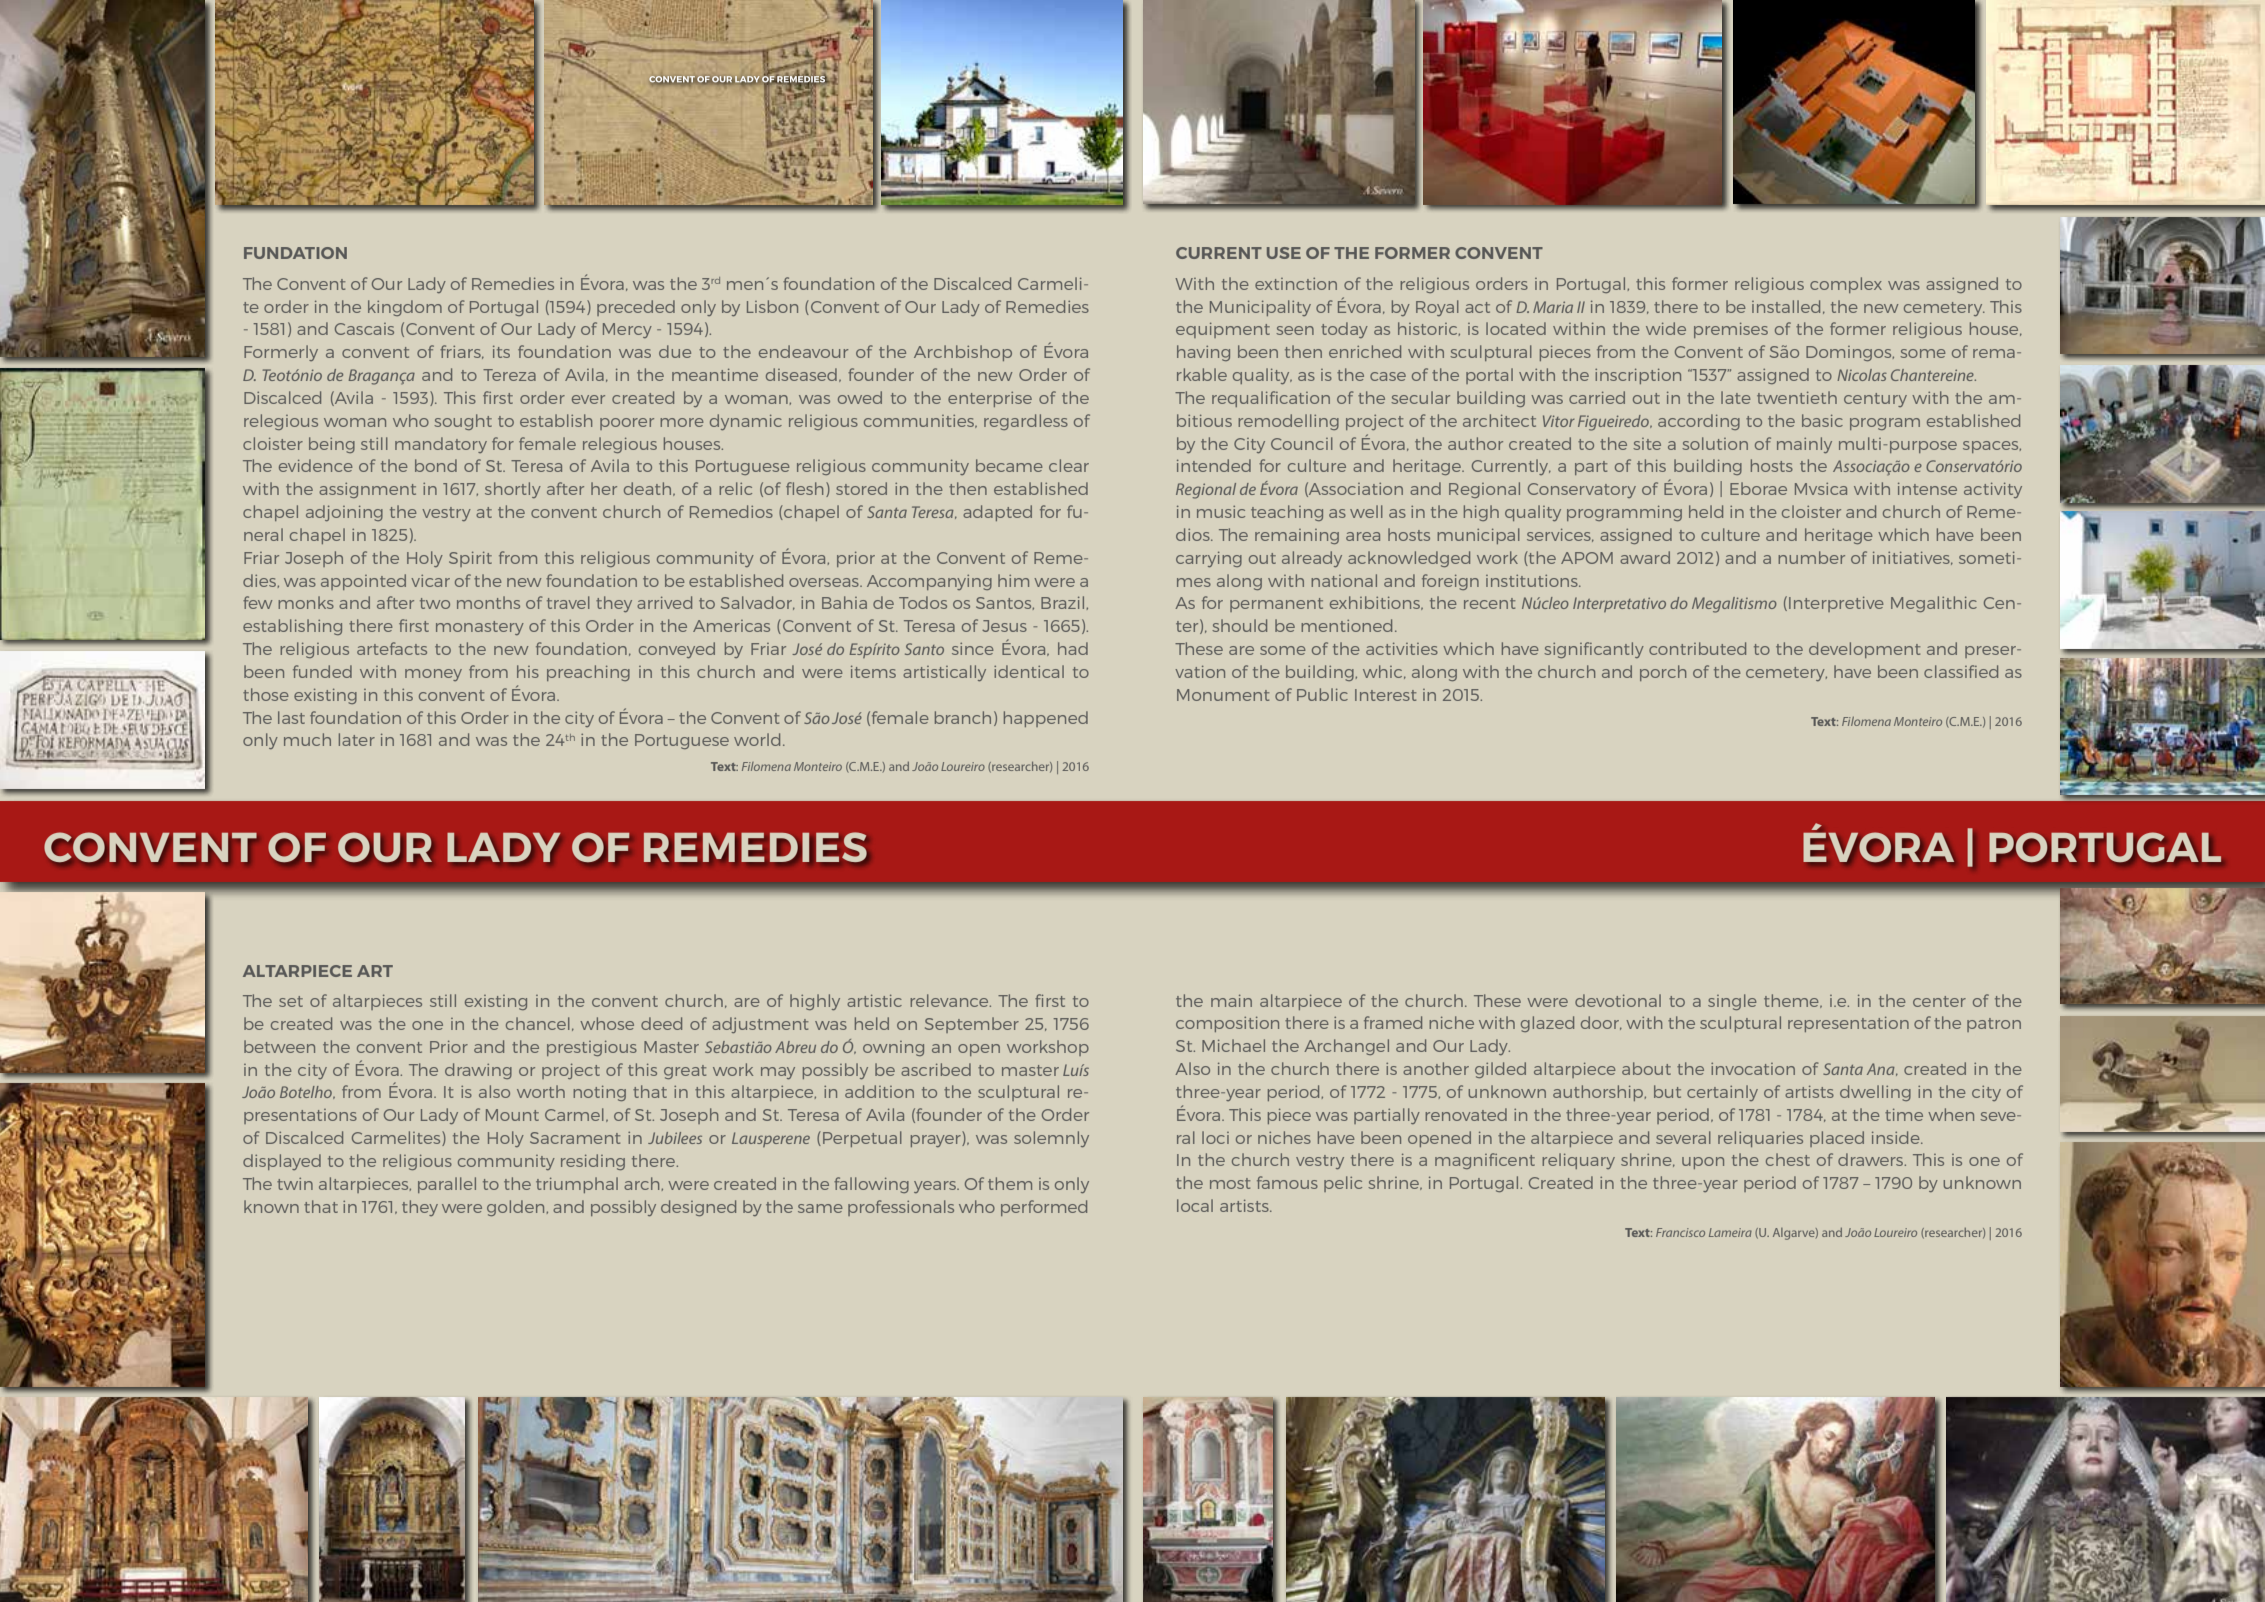 The image size is (2265, 1602). What do you see at coordinates (1223, 330) in the page?
I see `equipment` at bounding box center [1223, 330].
